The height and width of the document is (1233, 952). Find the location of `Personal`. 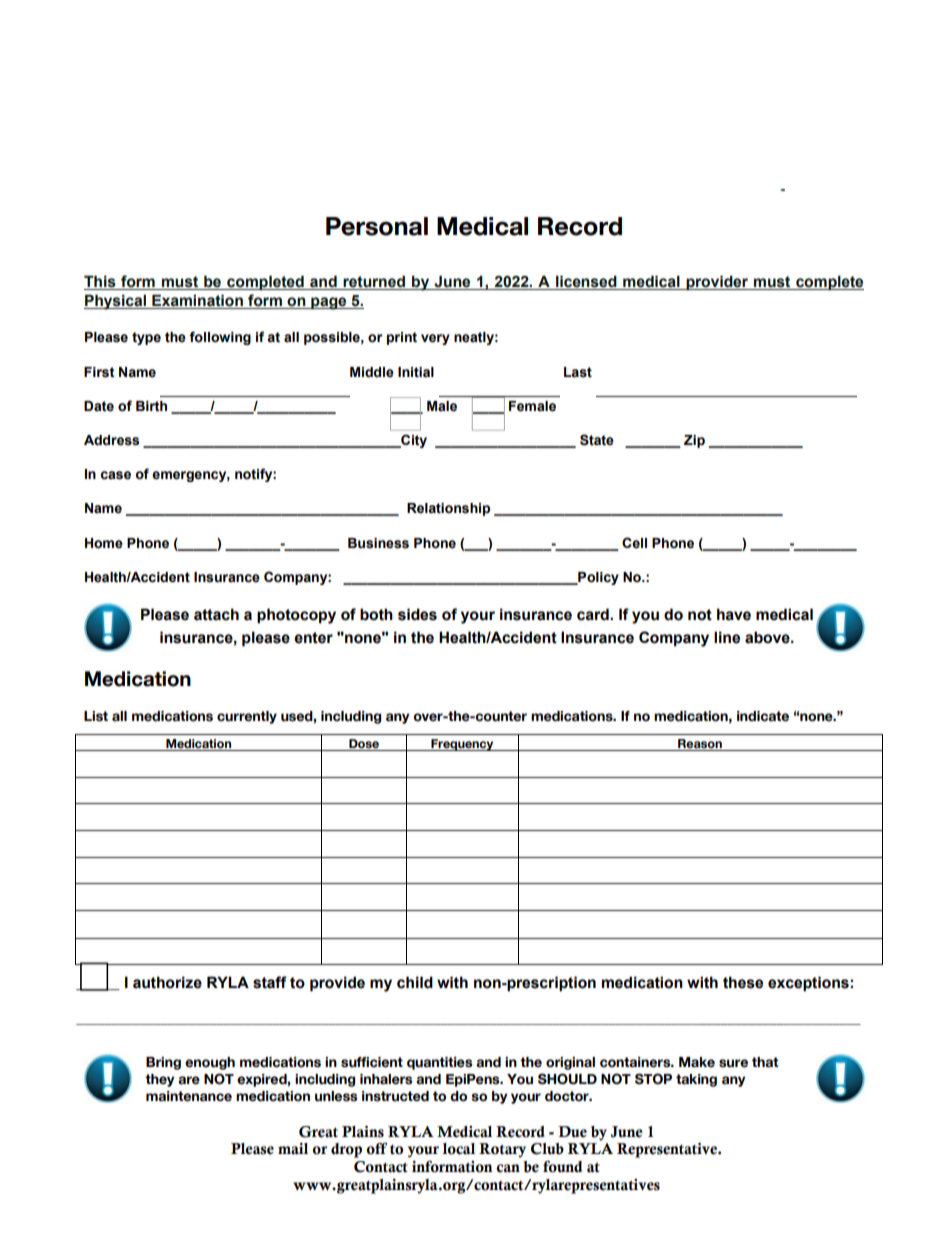

Personal is located at coordinates (377, 226).
